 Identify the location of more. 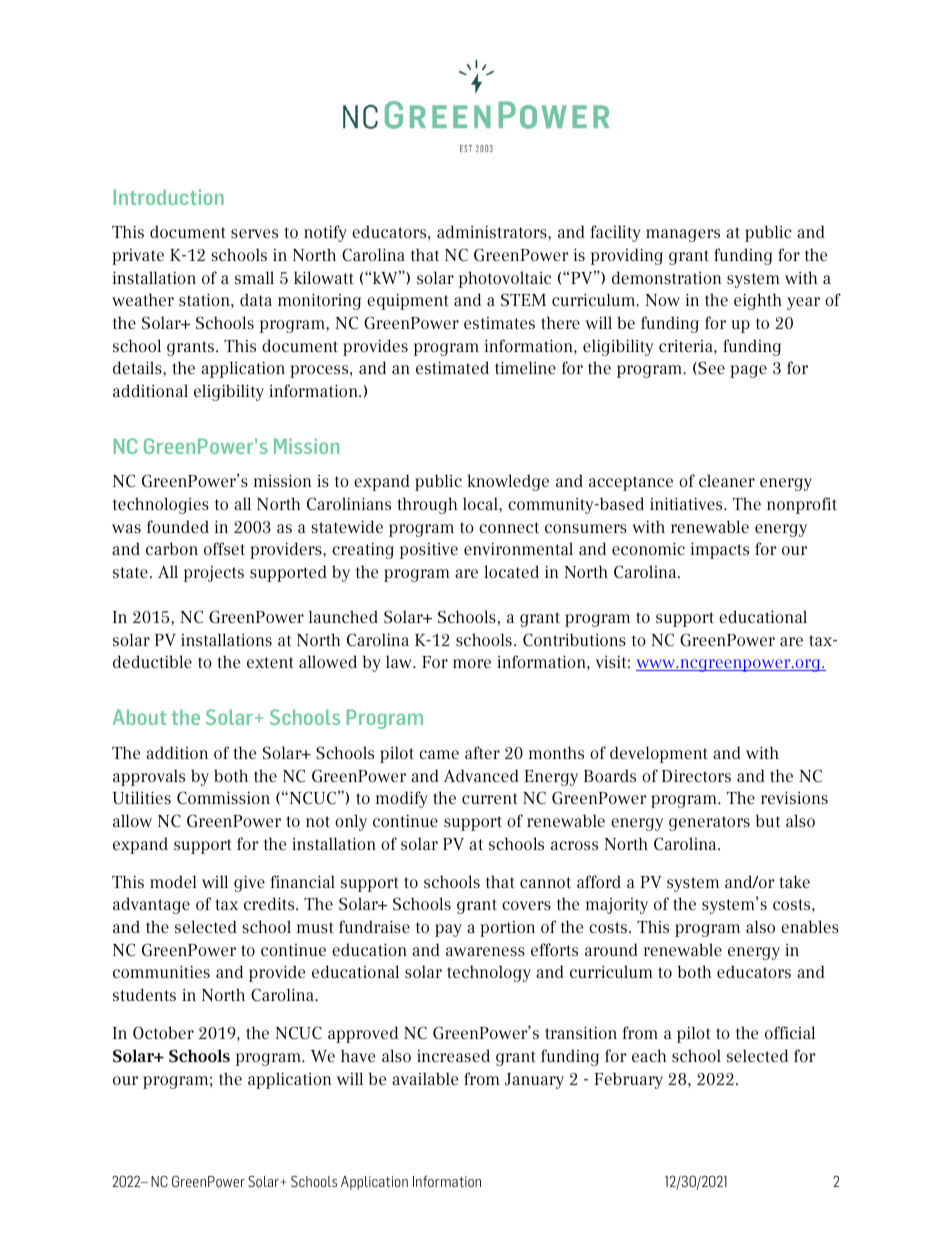
(472, 663).
